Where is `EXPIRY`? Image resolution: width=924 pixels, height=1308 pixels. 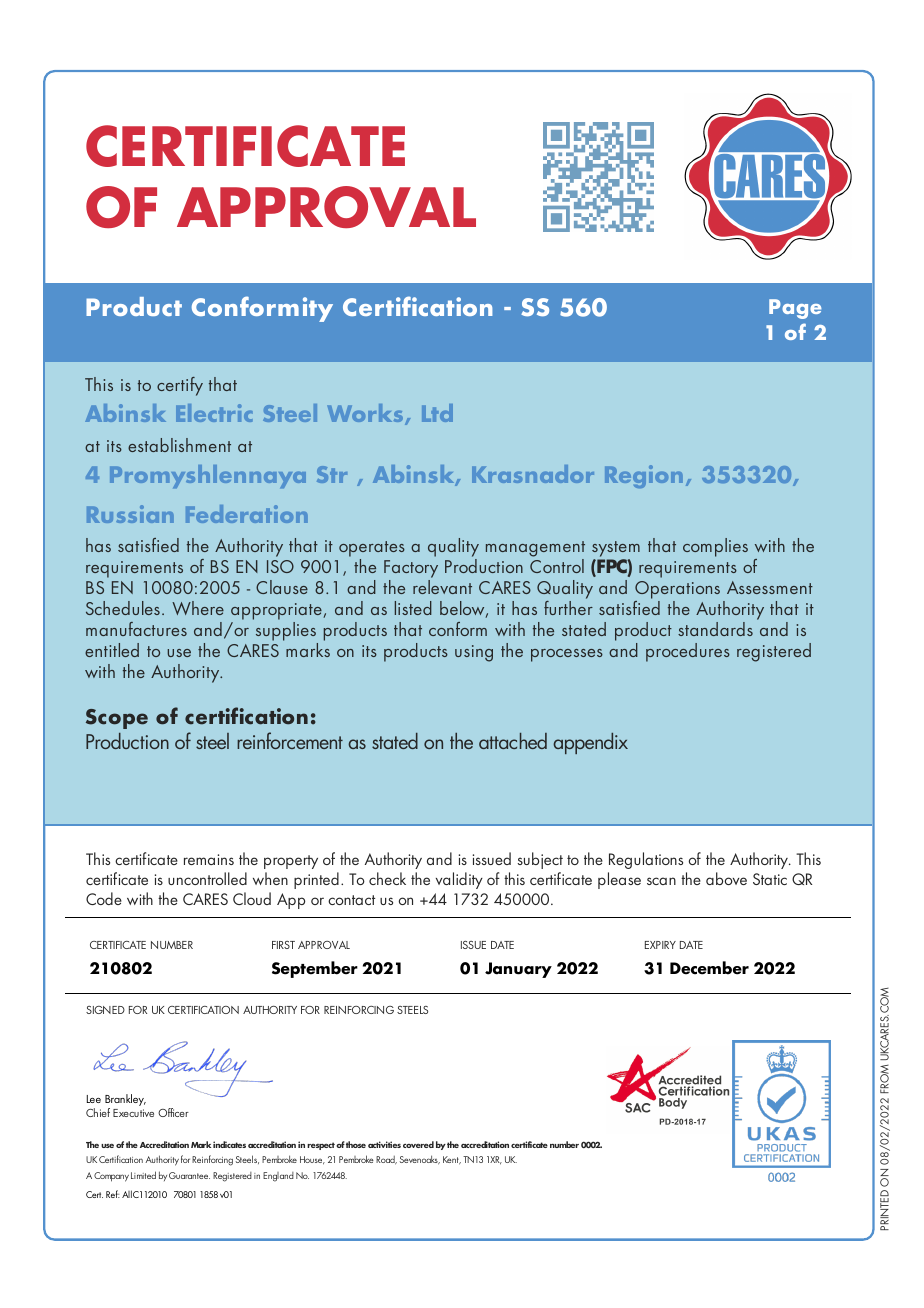 EXPIRY is located at coordinates (660, 945).
